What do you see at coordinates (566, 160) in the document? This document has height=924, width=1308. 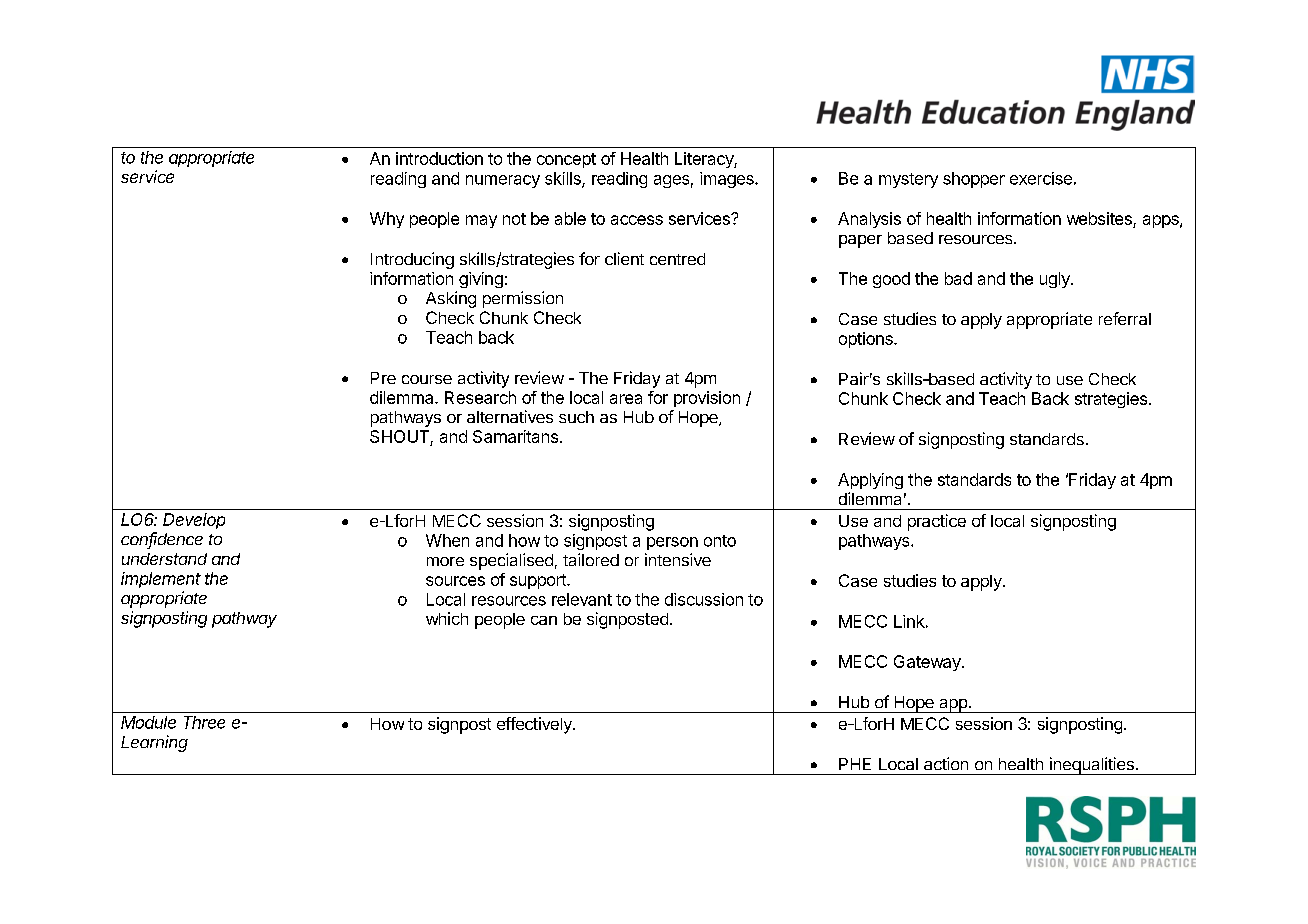 I see `concept` at bounding box center [566, 160].
